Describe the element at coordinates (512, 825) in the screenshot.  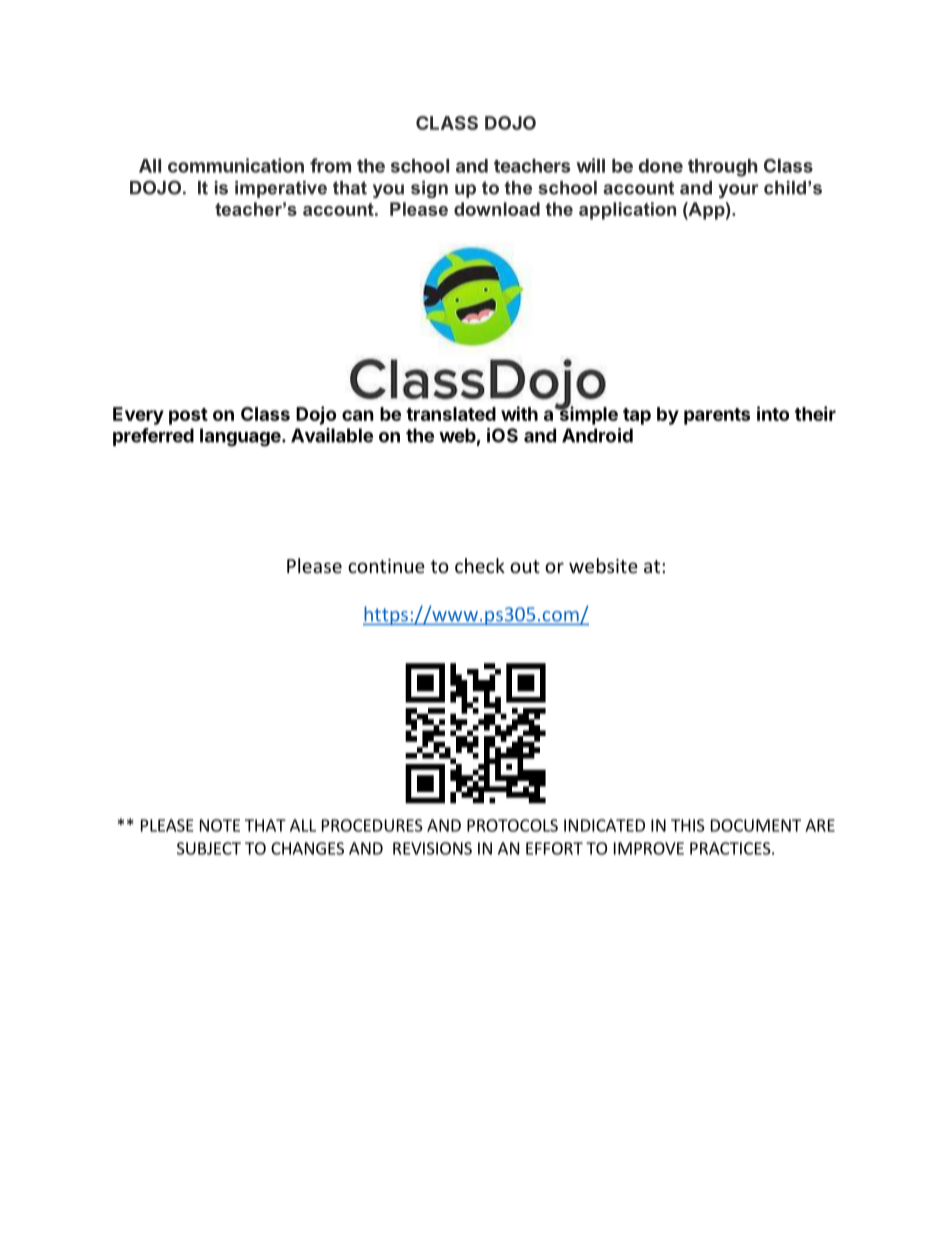
I see `PROTOCOLS` at that location.
